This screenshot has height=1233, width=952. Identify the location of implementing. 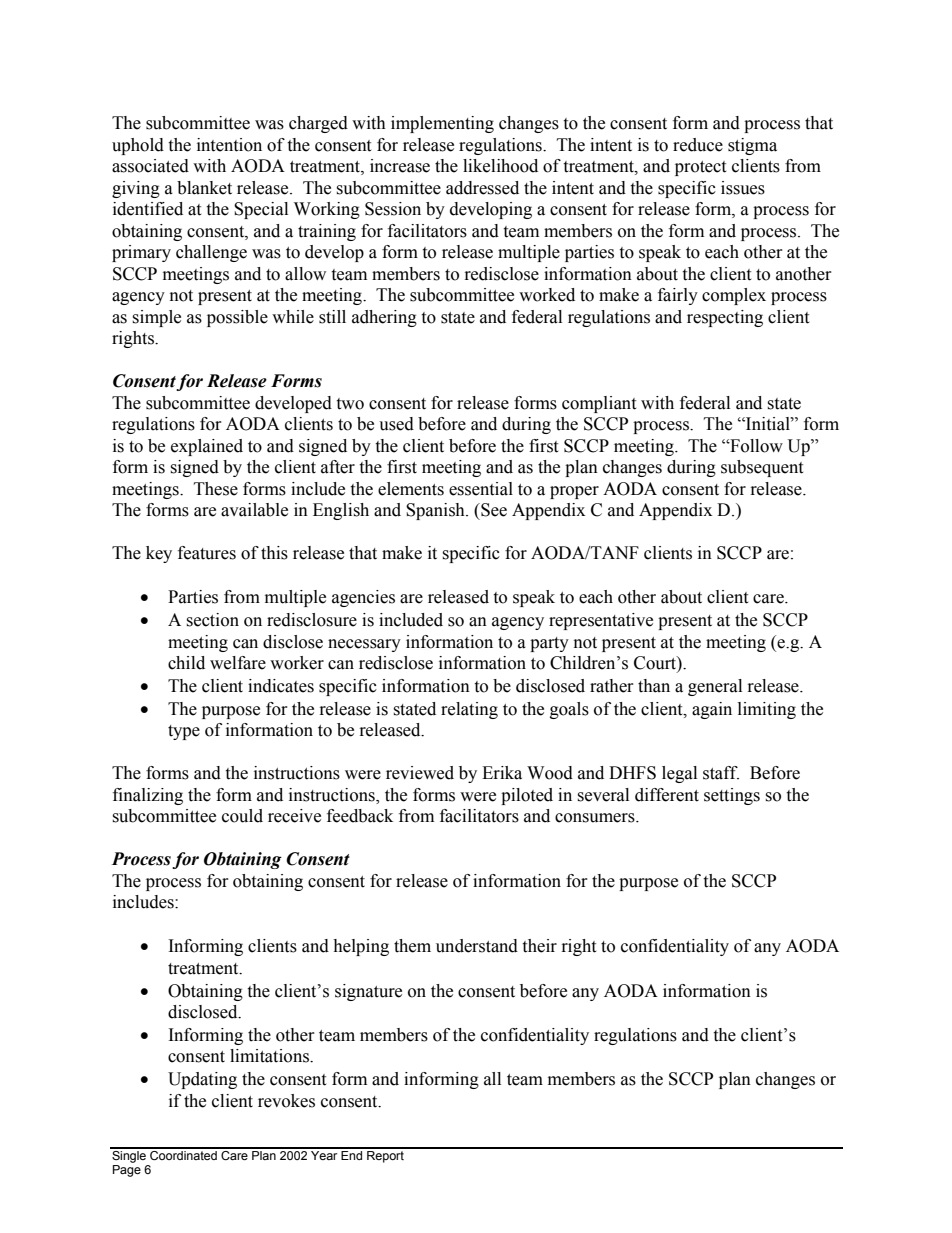
(442, 124).
